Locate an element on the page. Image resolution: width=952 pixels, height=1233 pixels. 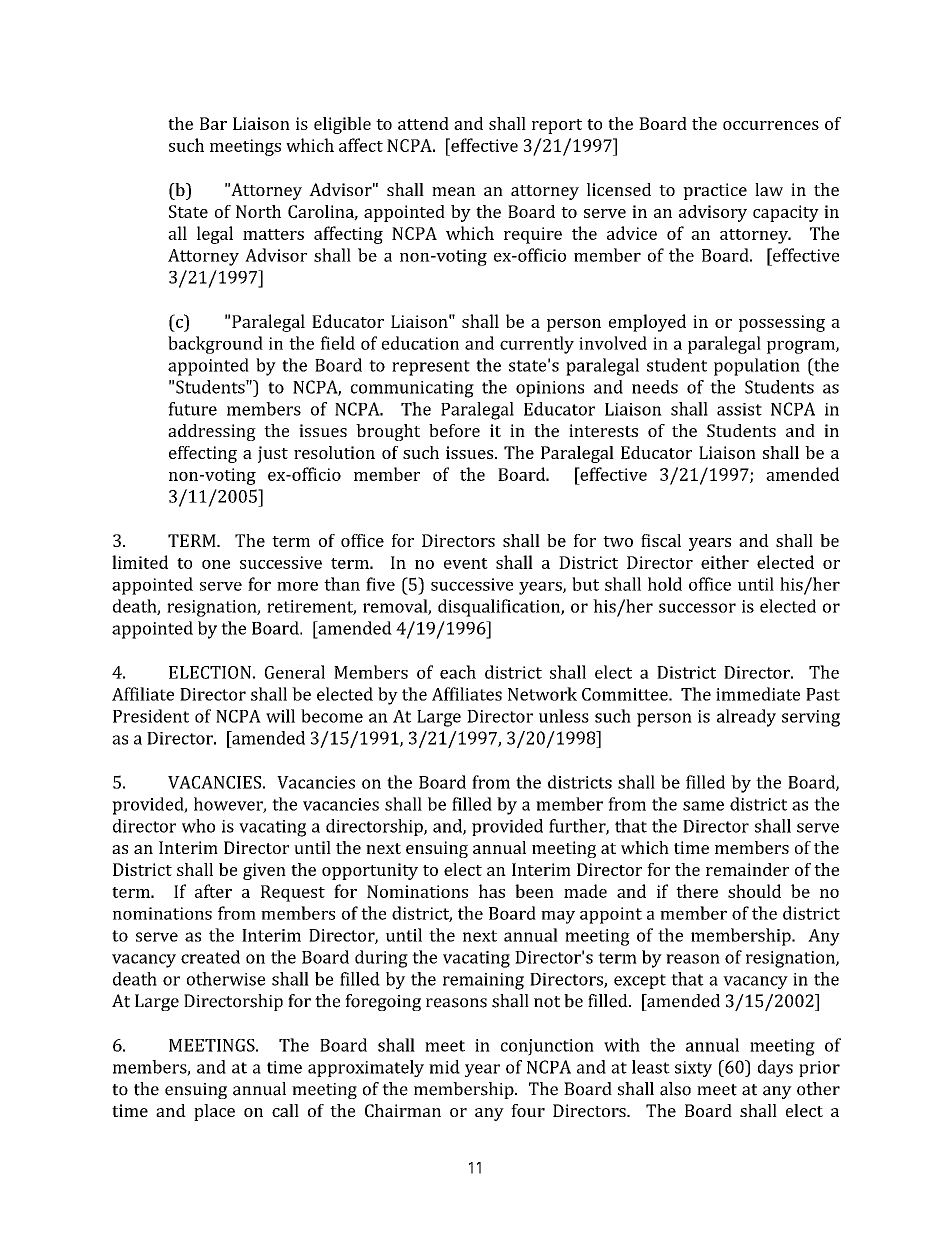
already is located at coordinates (746, 718).
